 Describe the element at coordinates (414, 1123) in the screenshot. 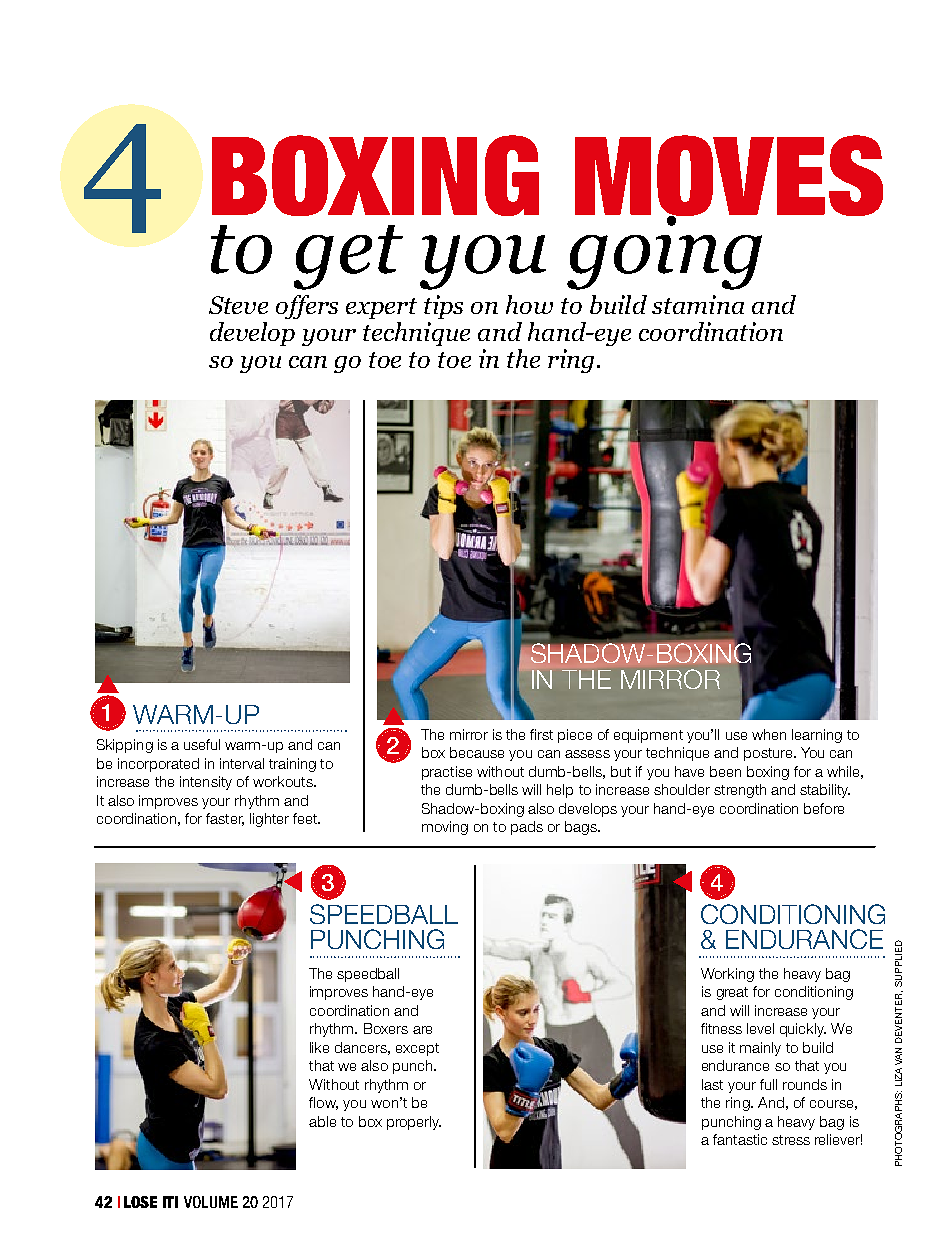

I see `properly` at that location.
